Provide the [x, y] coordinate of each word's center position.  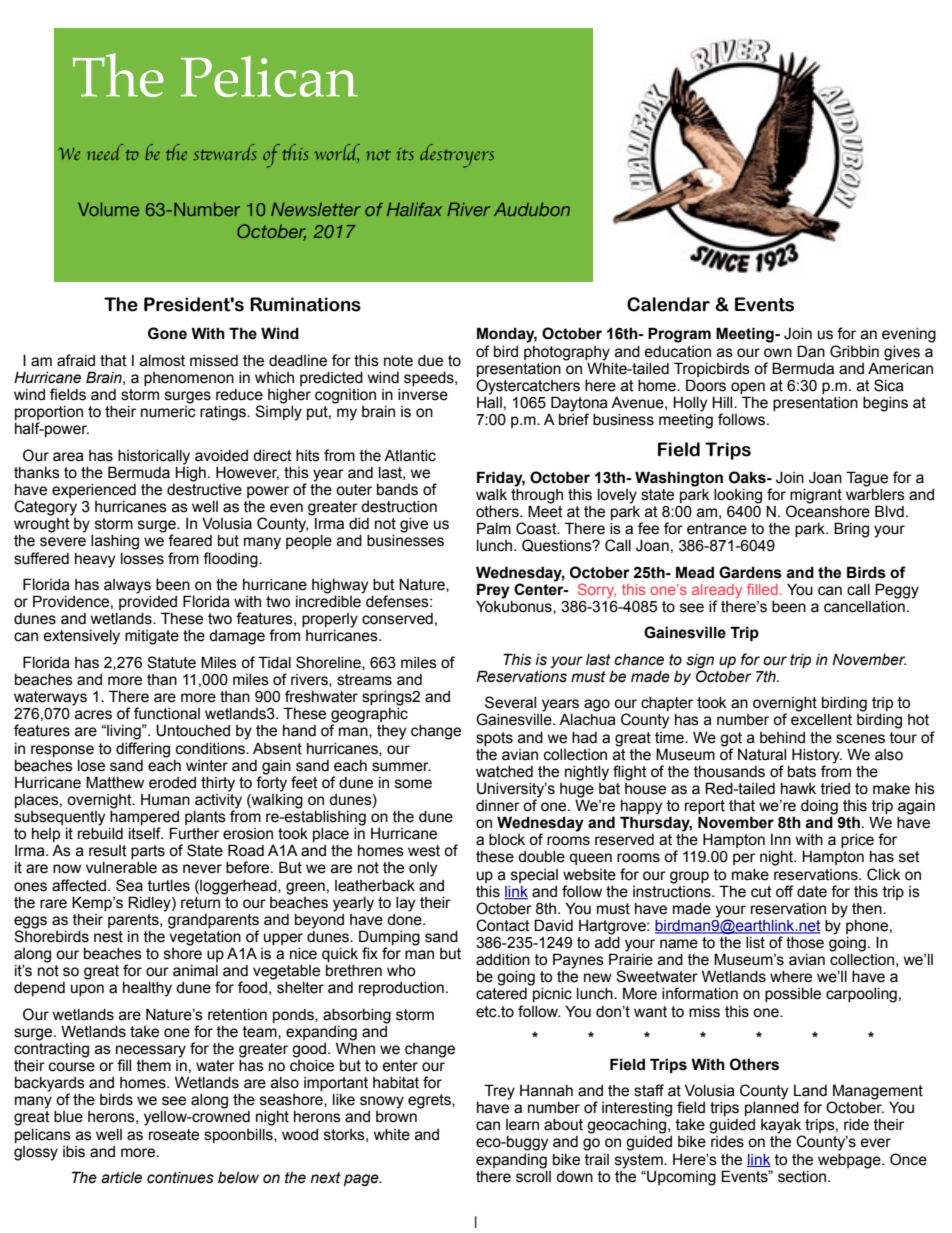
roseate [174, 1135]
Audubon [532, 209]
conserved [397, 619]
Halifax [414, 209]
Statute [171, 662]
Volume [108, 209]
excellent [821, 720]
